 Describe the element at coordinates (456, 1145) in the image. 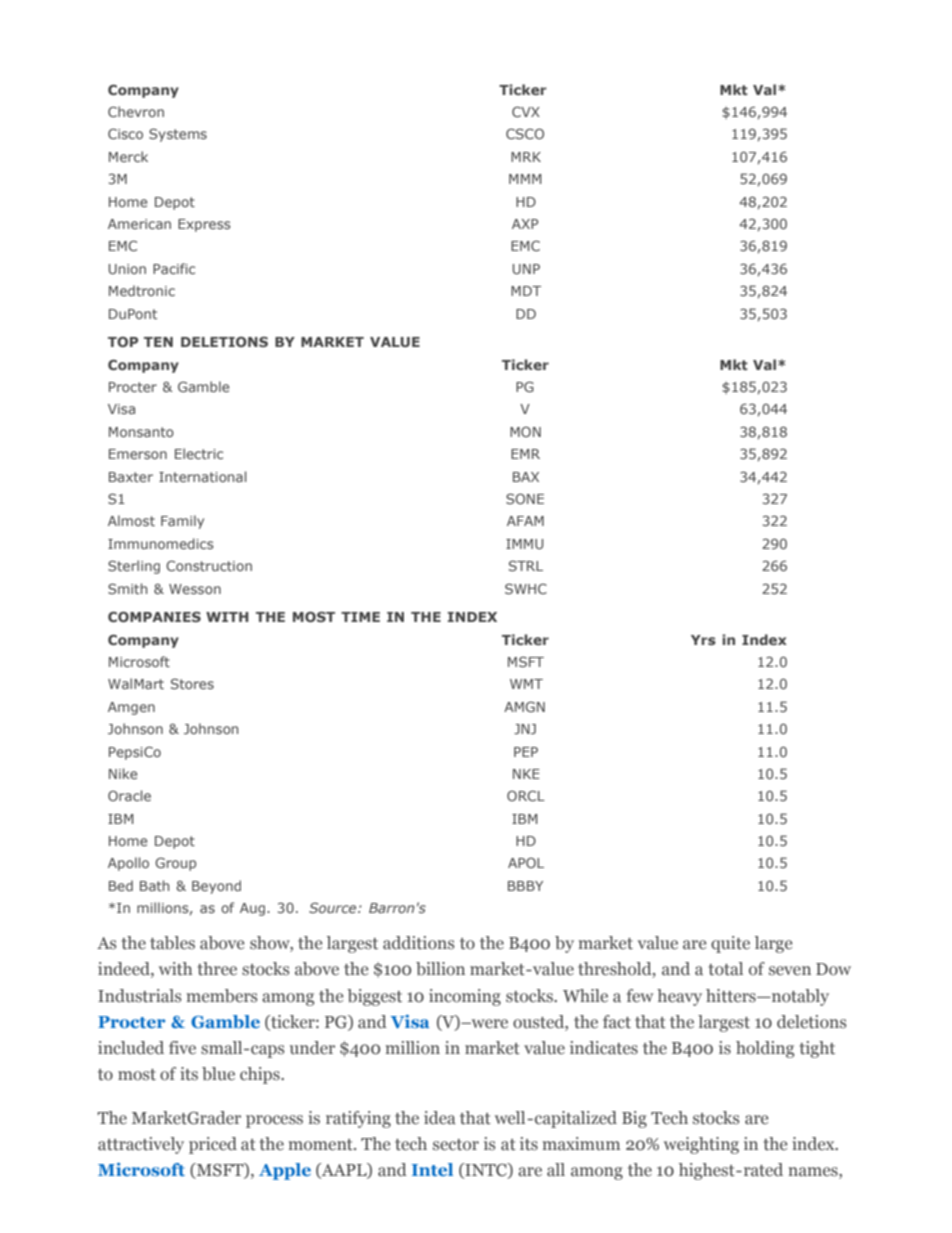

I see `sector` at that location.
